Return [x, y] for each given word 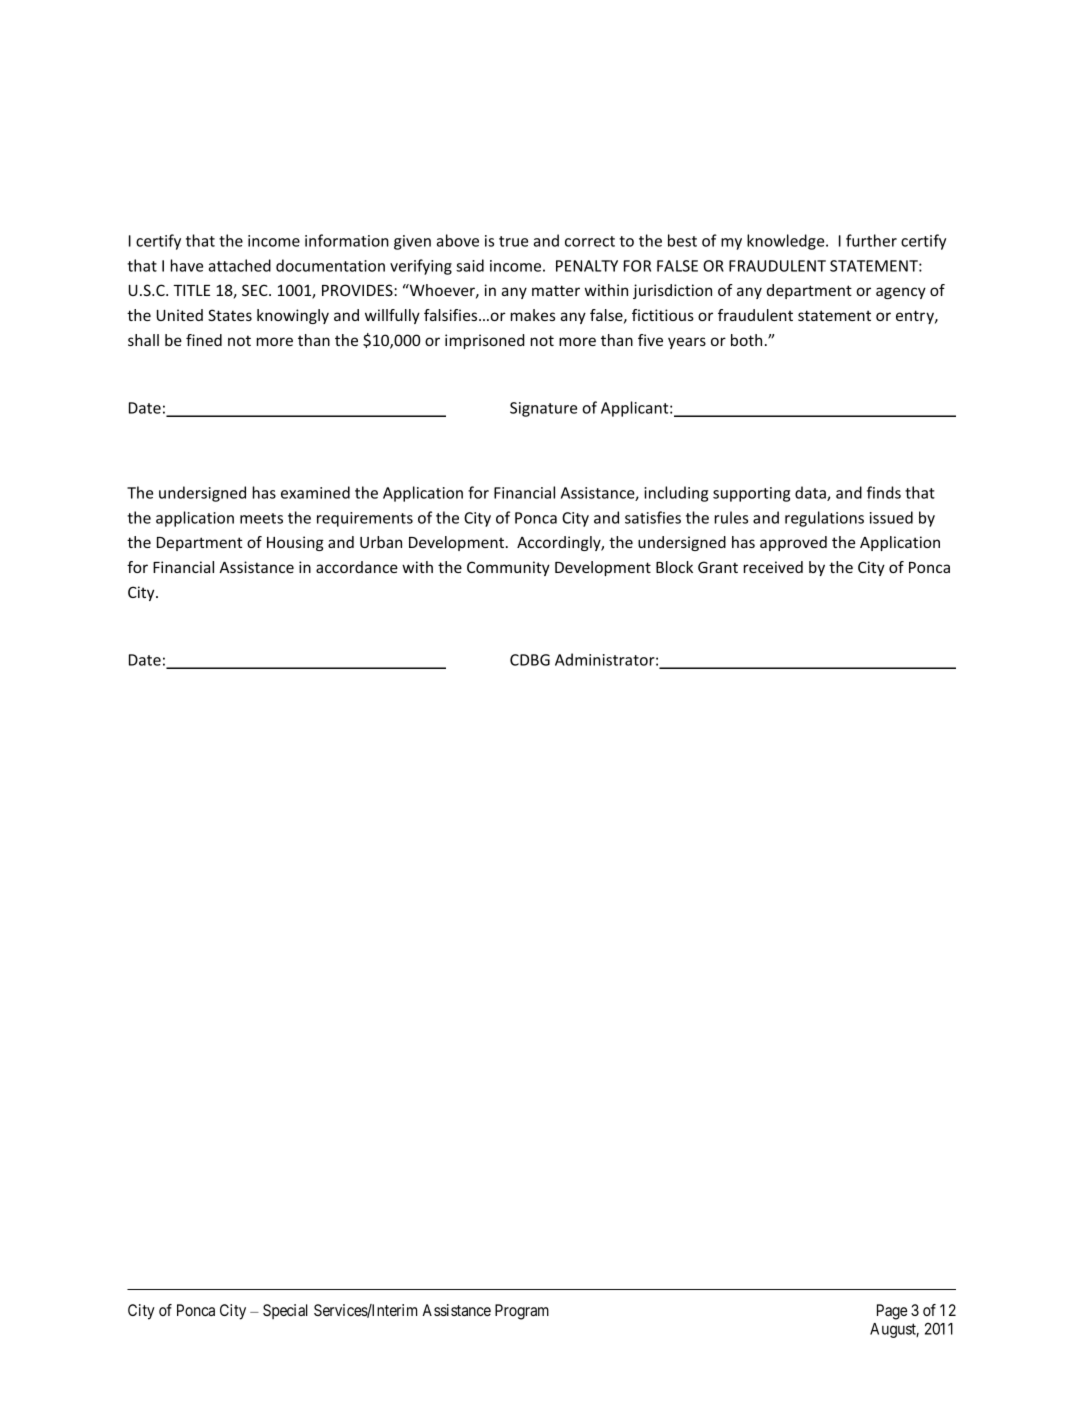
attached [240, 265]
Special [285, 1311]
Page [892, 1312]
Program [522, 1312]
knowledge [787, 242]
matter [556, 290]
